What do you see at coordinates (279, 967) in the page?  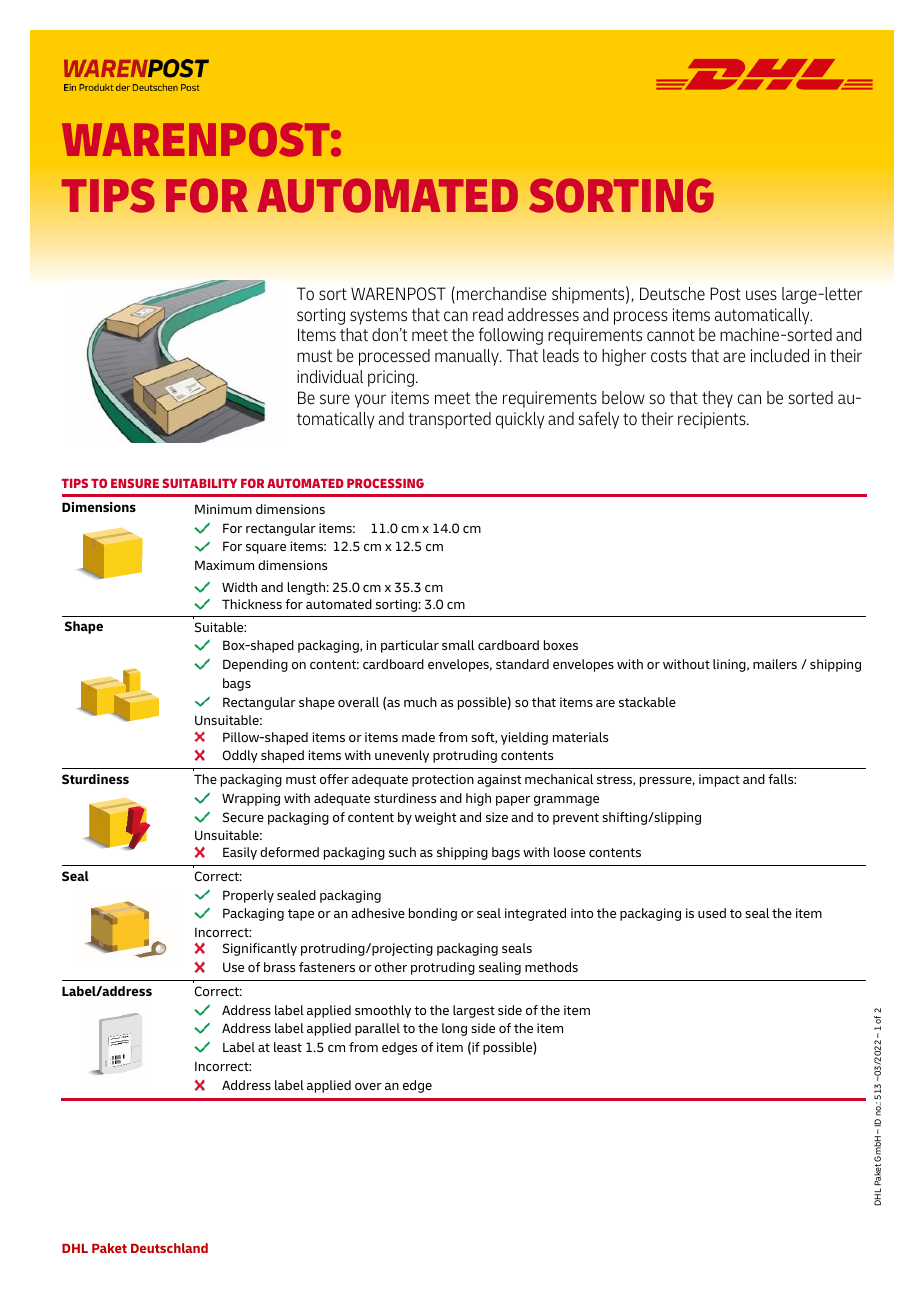 I see `brass` at bounding box center [279, 967].
